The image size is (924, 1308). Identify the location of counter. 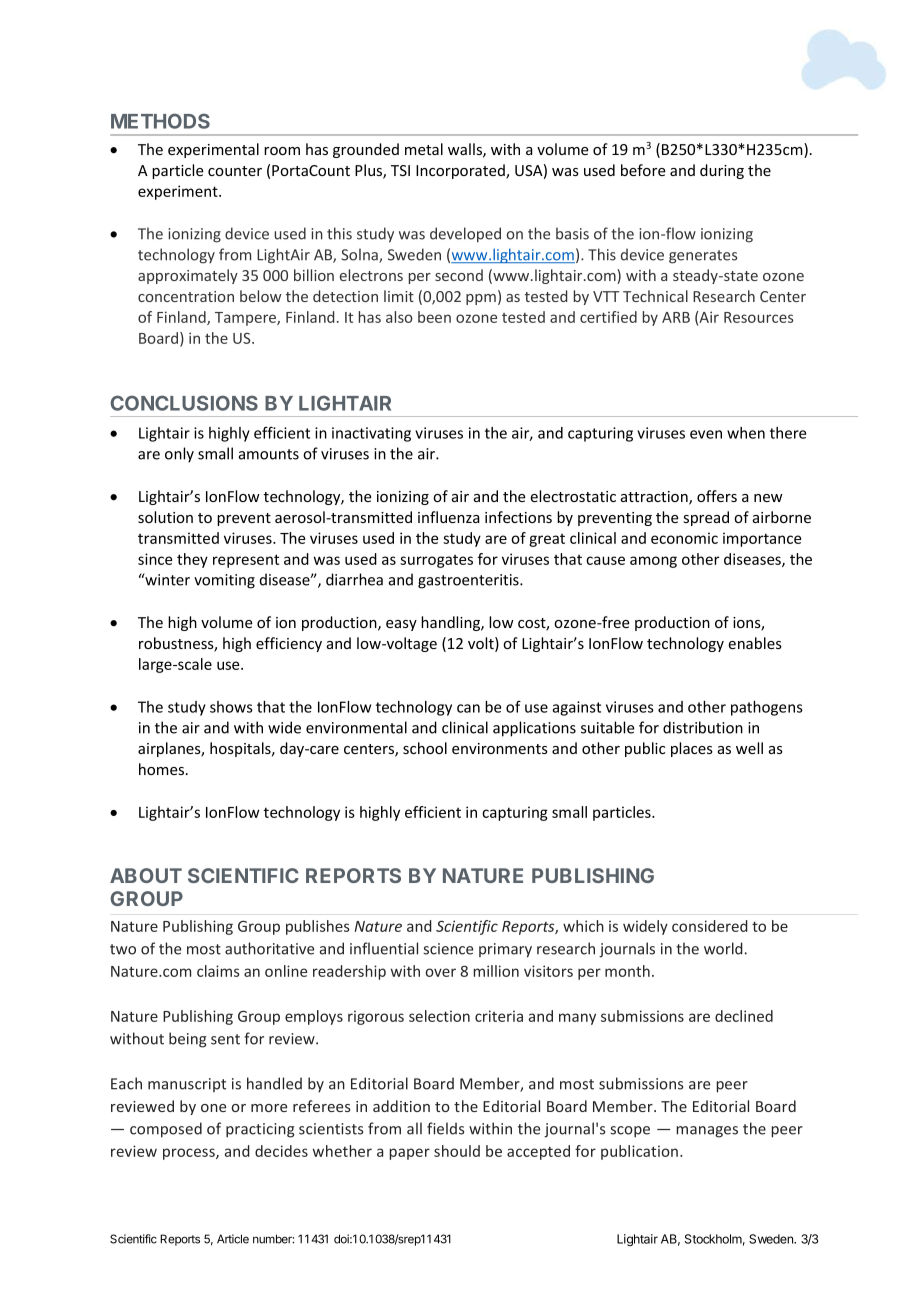
(235, 171).
